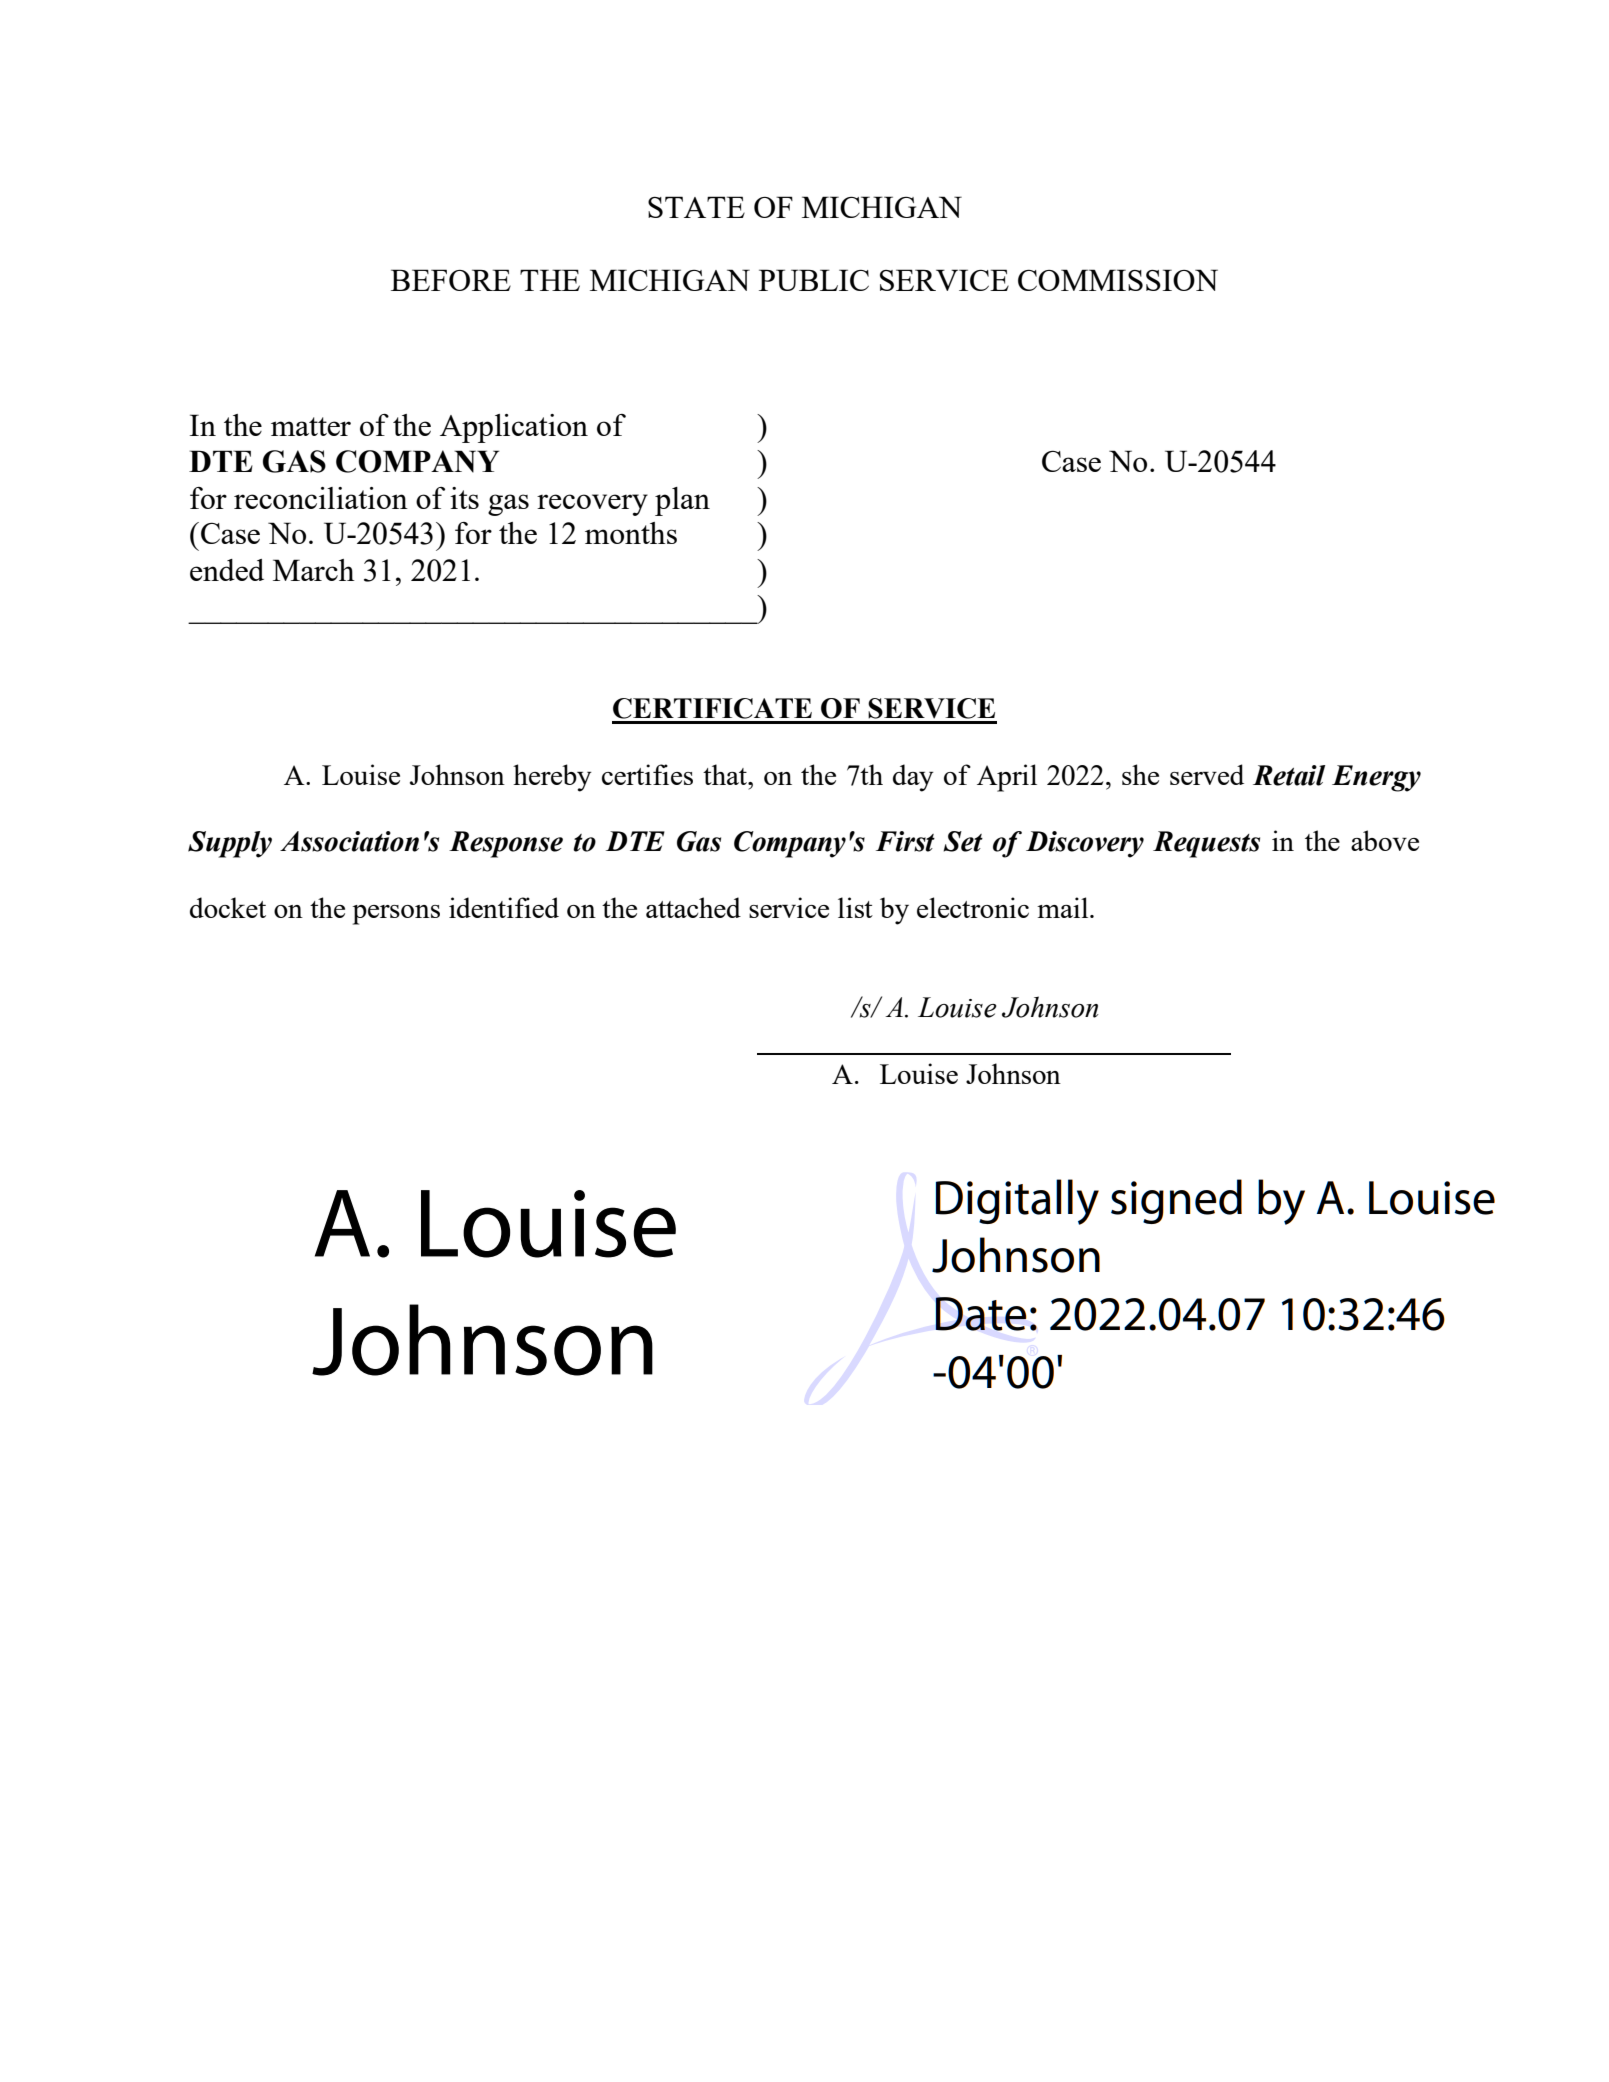  What do you see at coordinates (855, 907) in the image?
I see `list` at bounding box center [855, 907].
